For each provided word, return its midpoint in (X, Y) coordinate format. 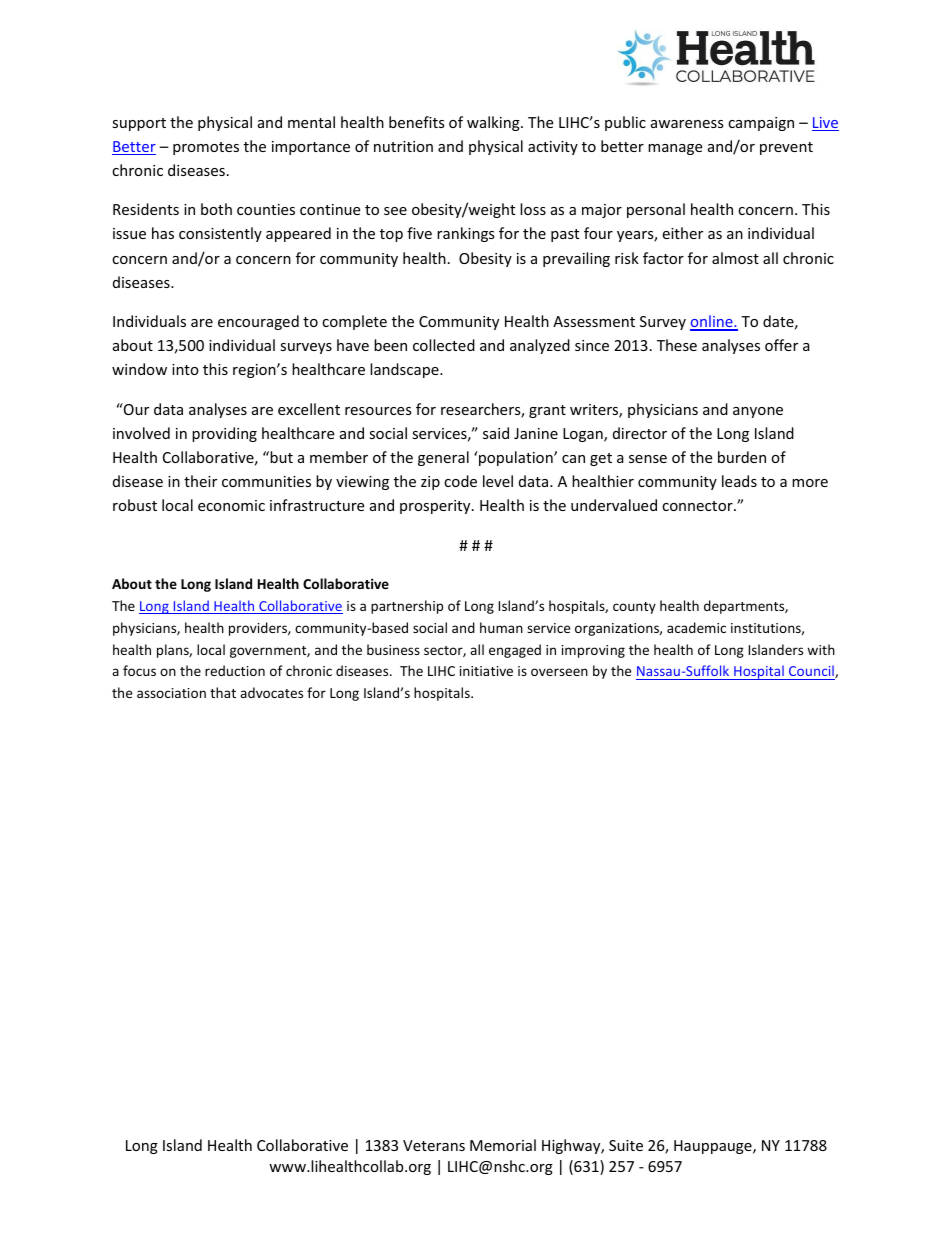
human (501, 627)
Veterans (434, 1145)
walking (494, 123)
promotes (206, 148)
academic (696, 627)
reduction (235, 670)
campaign (761, 124)
